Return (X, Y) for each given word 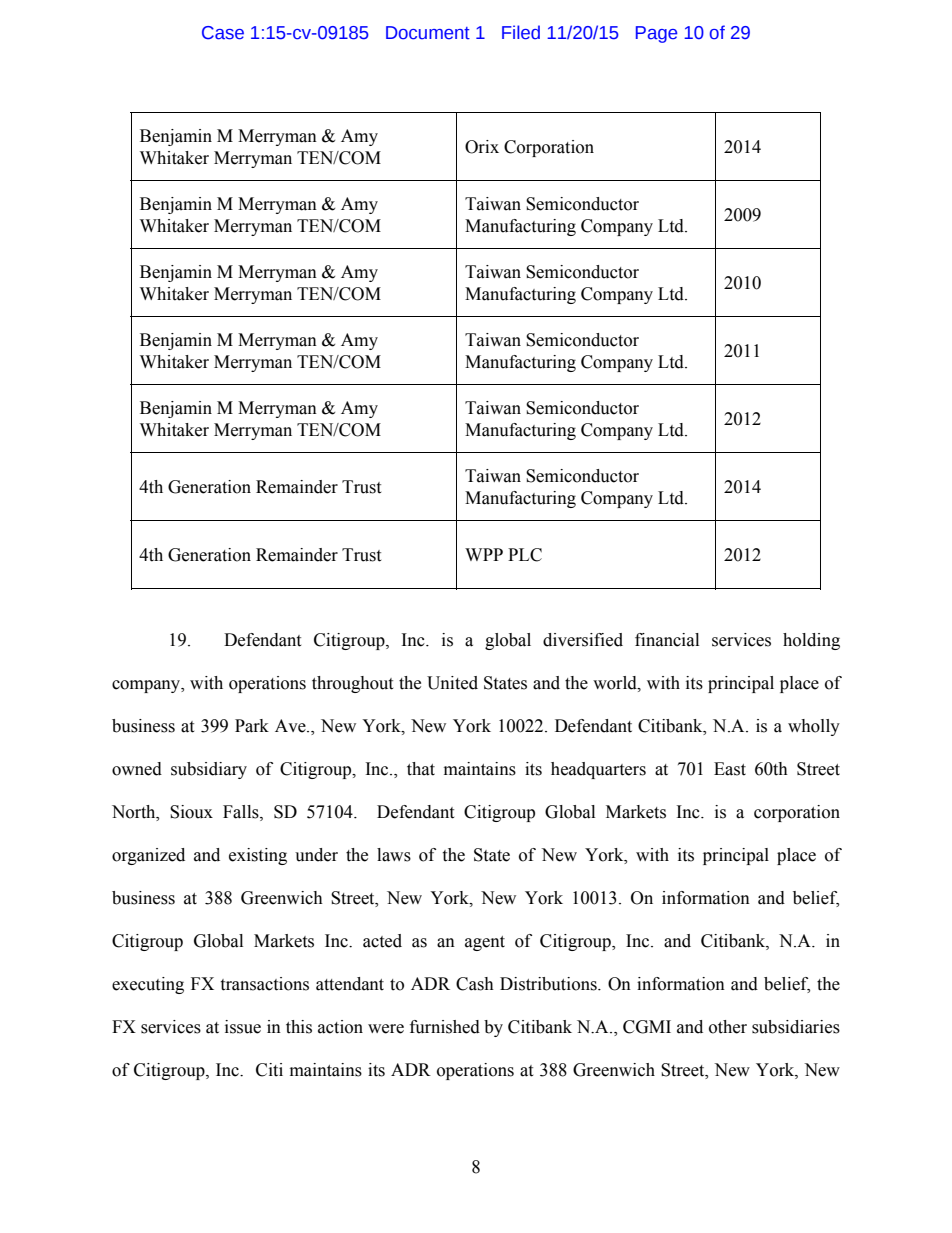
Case (223, 33)
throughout (352, 684)
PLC (525, 555)
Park (252, 726)
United (452, 683)
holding (811, 641)
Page (656, 34)
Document (428, 33)
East (730, 769)
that (421, 769)
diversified (583, 640)
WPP (484, 554)
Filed (521, 32)
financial (667, 640)
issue (243, 1027)
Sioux (191, 812)
